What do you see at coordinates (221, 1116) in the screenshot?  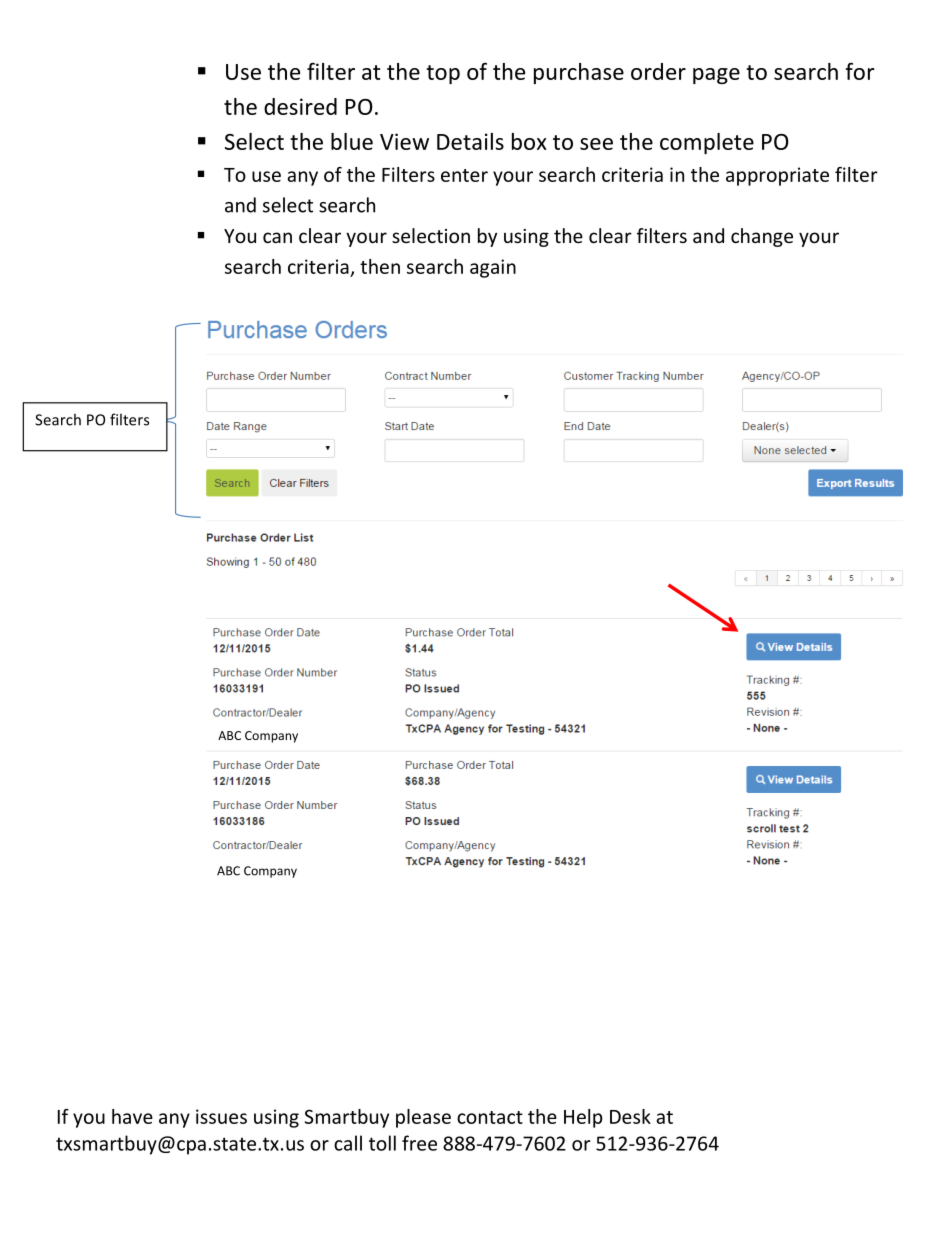 I see `issues` at bounding box center [221, 1116].
